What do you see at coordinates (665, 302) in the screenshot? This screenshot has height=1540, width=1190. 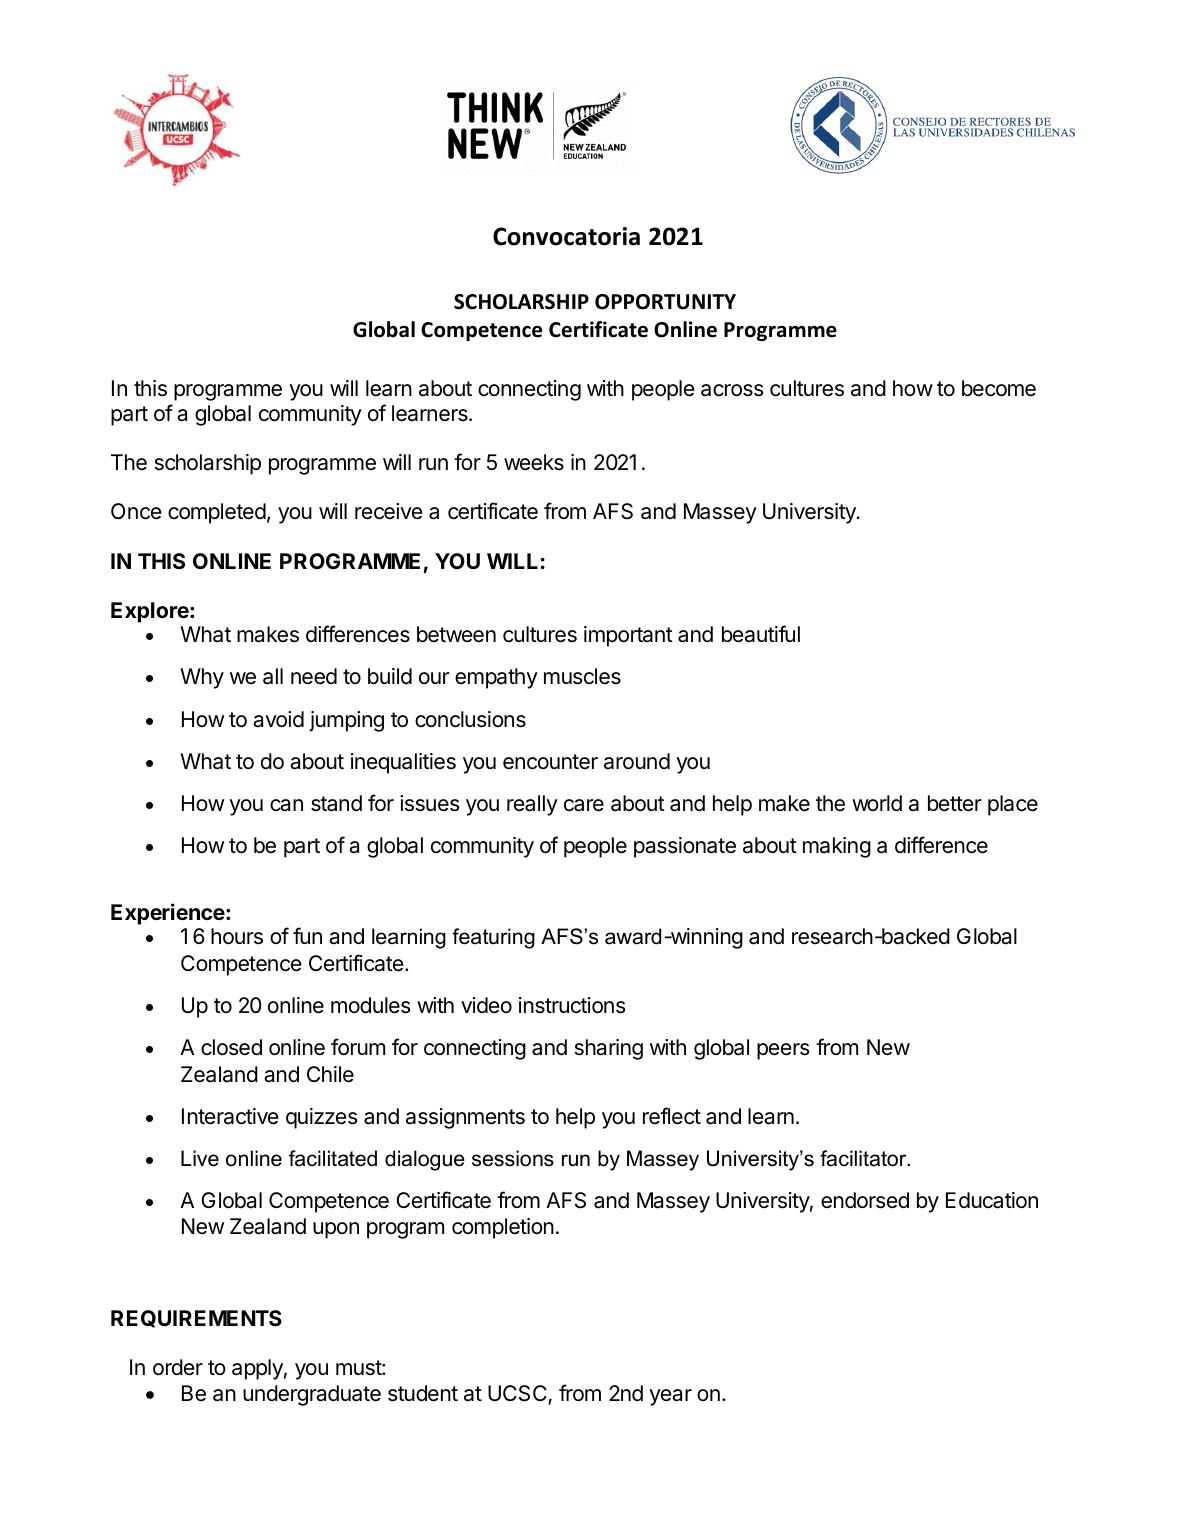 I see `OPPORTUNITY` at bounding box center [665, 302].
